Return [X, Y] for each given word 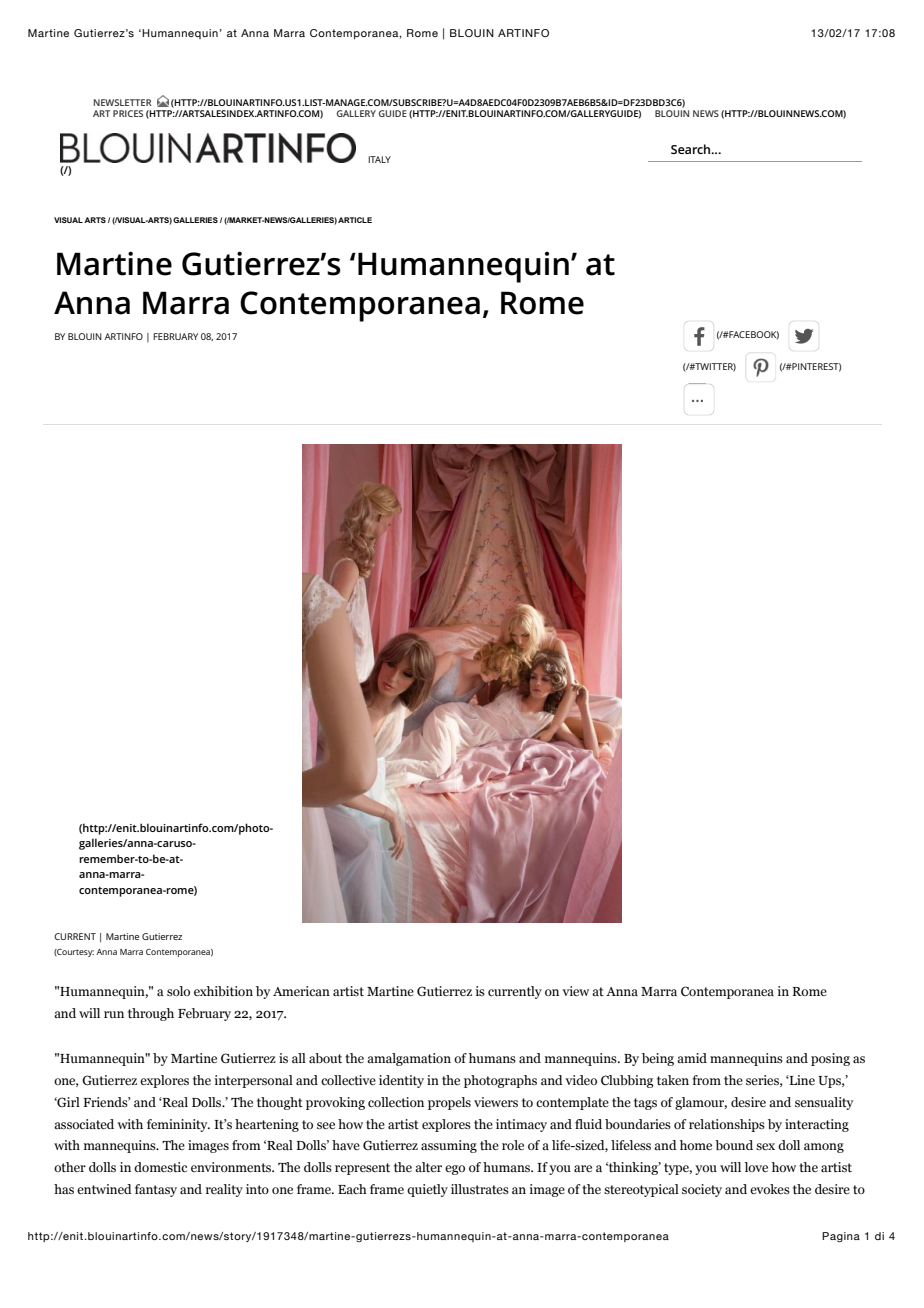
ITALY [379, 159]
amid [692, 1058]
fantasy [156, 1190]
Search [692, 149]
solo [178, 991]
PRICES [128, 113]
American [301, 991]
